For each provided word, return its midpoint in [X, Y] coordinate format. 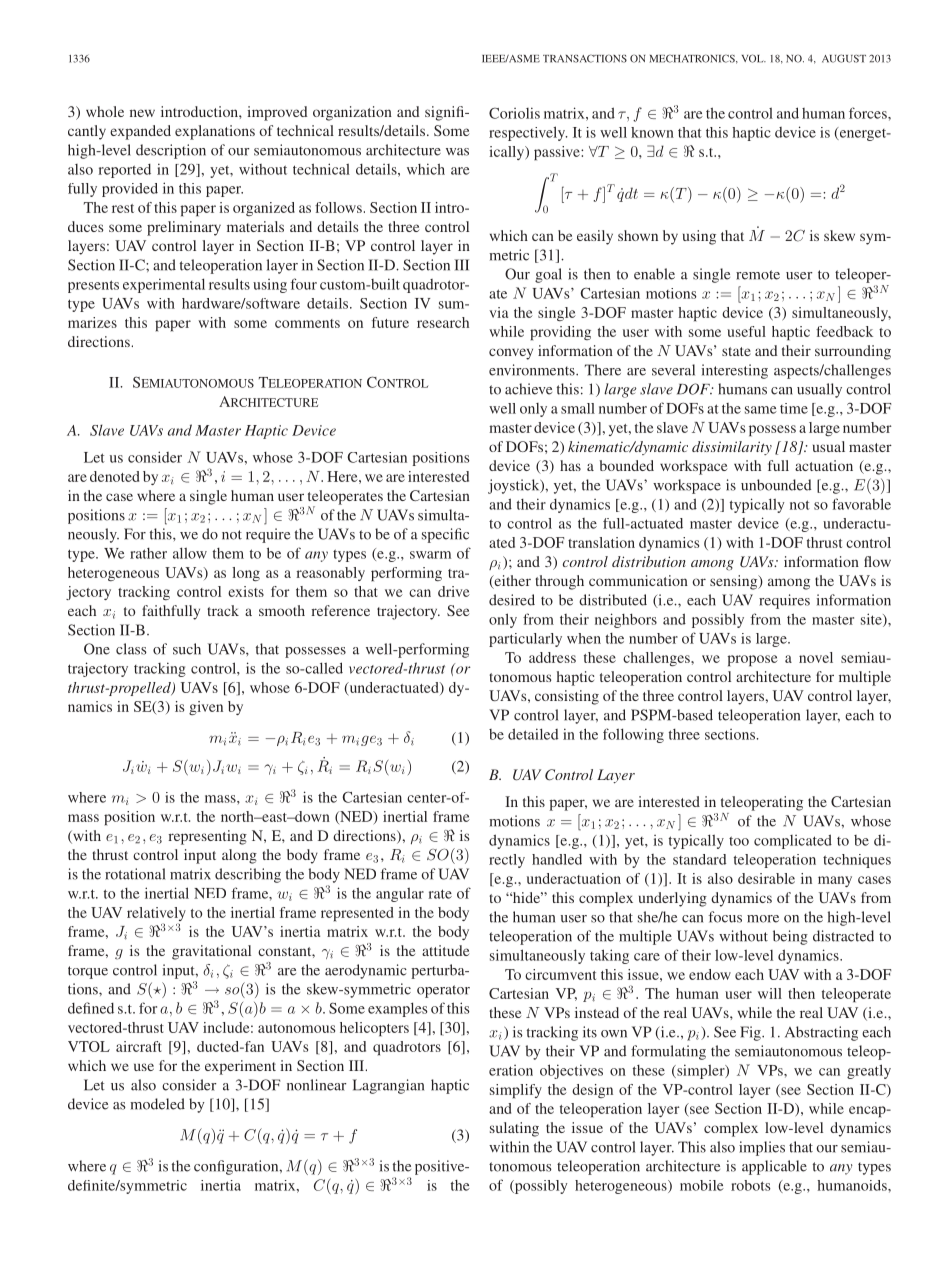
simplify [516, 1091]
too [739, 841]
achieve [528, 389]
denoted [114, 476]
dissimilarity [732, 448]
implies [762, 1148]
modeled [157, 1104]
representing [207, 837]
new [142, 113]
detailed [533, 734]
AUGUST [844, 58]
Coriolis [514, 113]
